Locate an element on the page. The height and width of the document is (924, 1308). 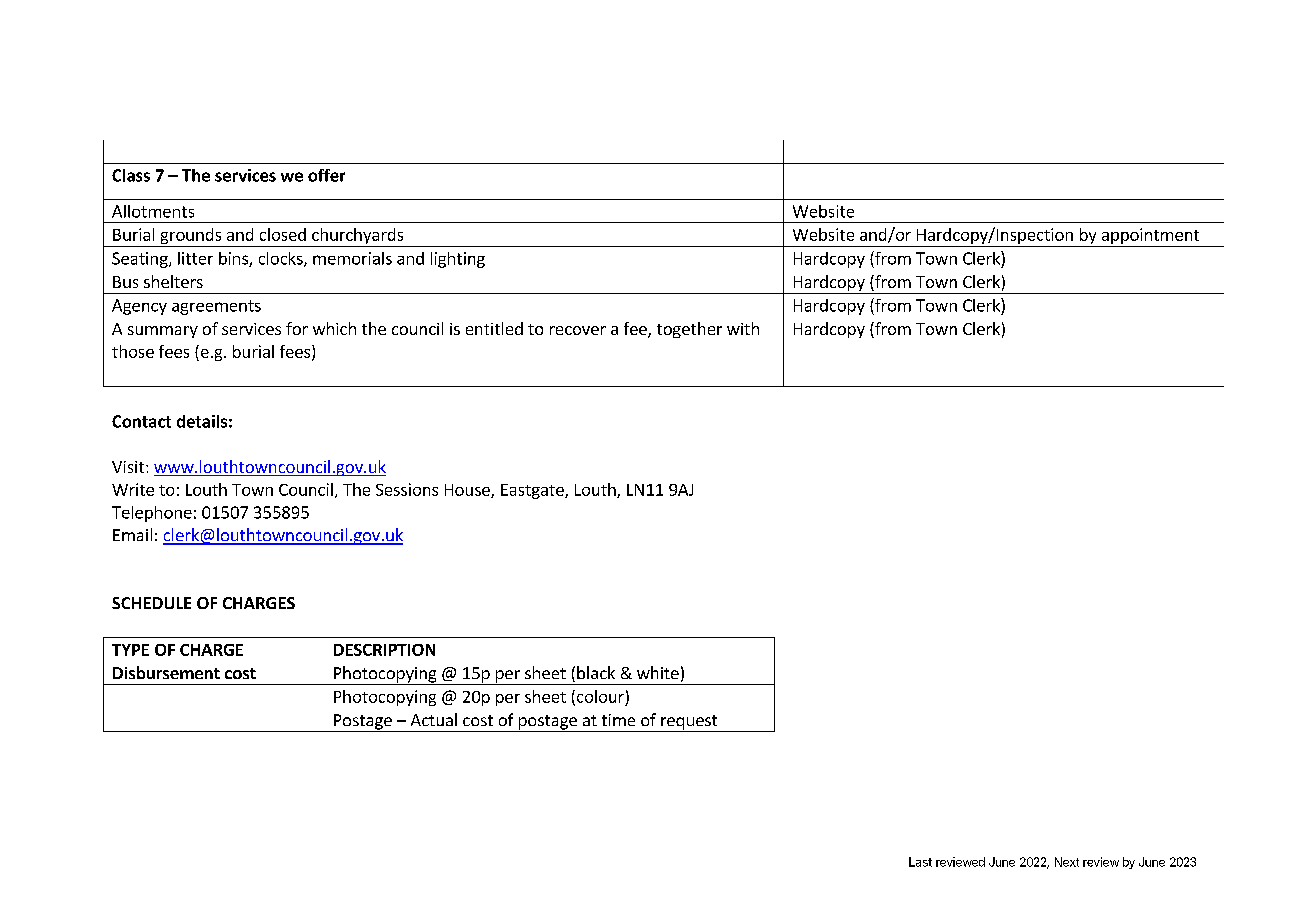
House is located at coordinates (468, 491).
